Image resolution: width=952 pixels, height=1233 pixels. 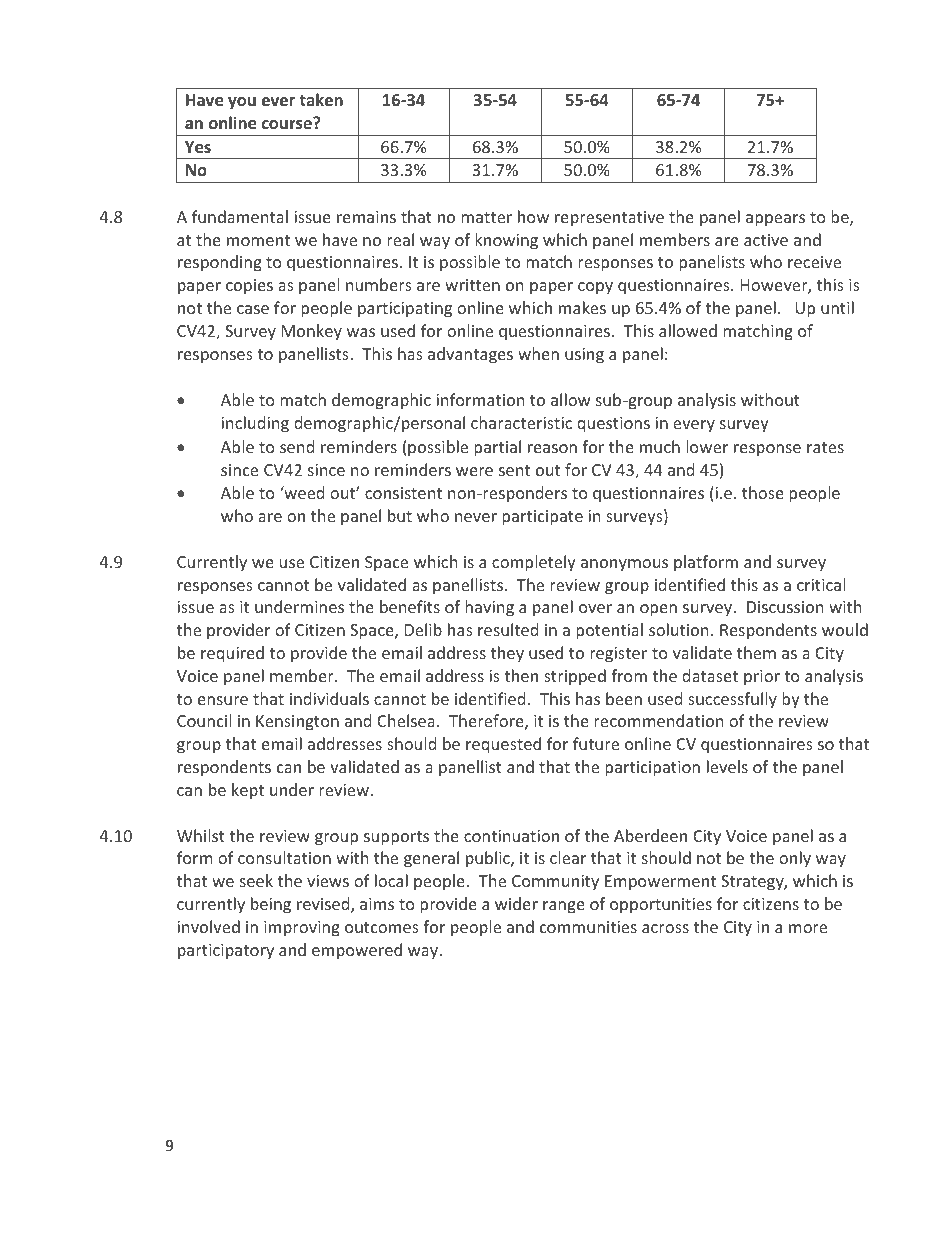 I want to click on successfully, so click(x=732, y=700).
